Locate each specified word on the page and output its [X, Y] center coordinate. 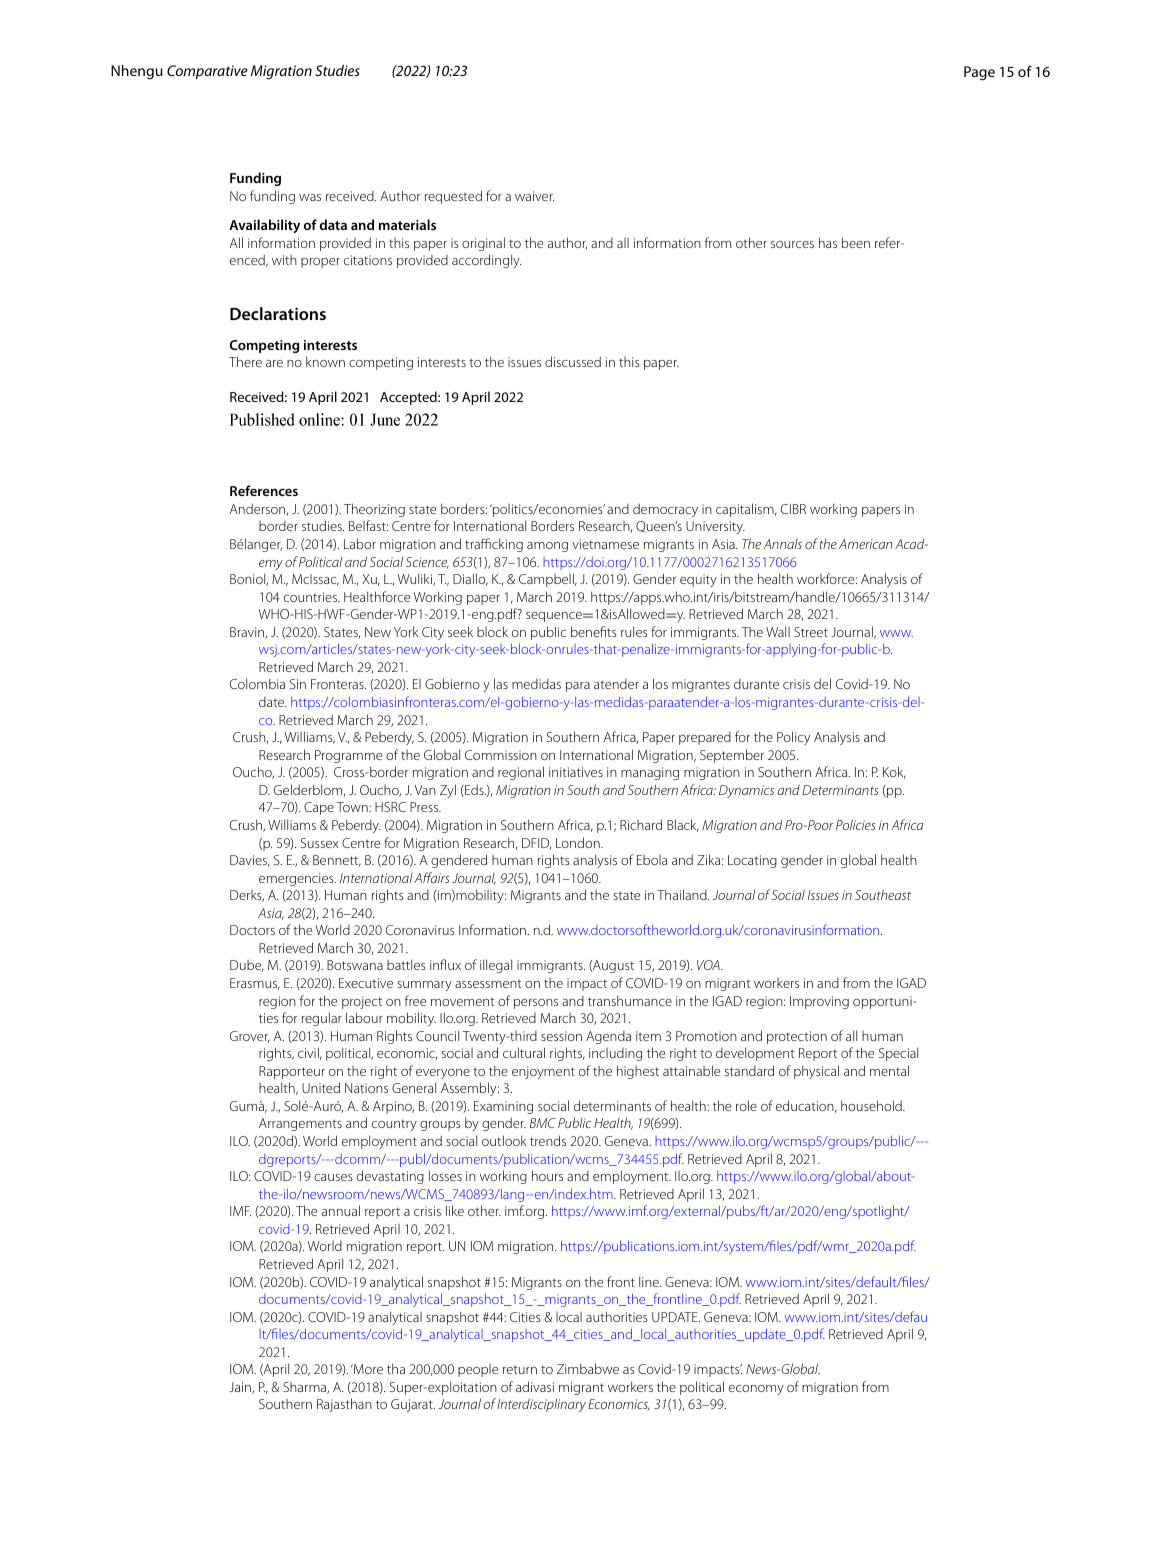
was [310, 197]
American [865, 544]
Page [979, 73]
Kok [894, 772]
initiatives [576, 772]
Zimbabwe [588, 1368]
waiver [534, 196]
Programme [348, 756]
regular [322, 1019]
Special [898, 1054]
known [325, 361]
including [615, 1054]
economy [756, 1390]
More [367, 1369]
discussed [573, 361]
